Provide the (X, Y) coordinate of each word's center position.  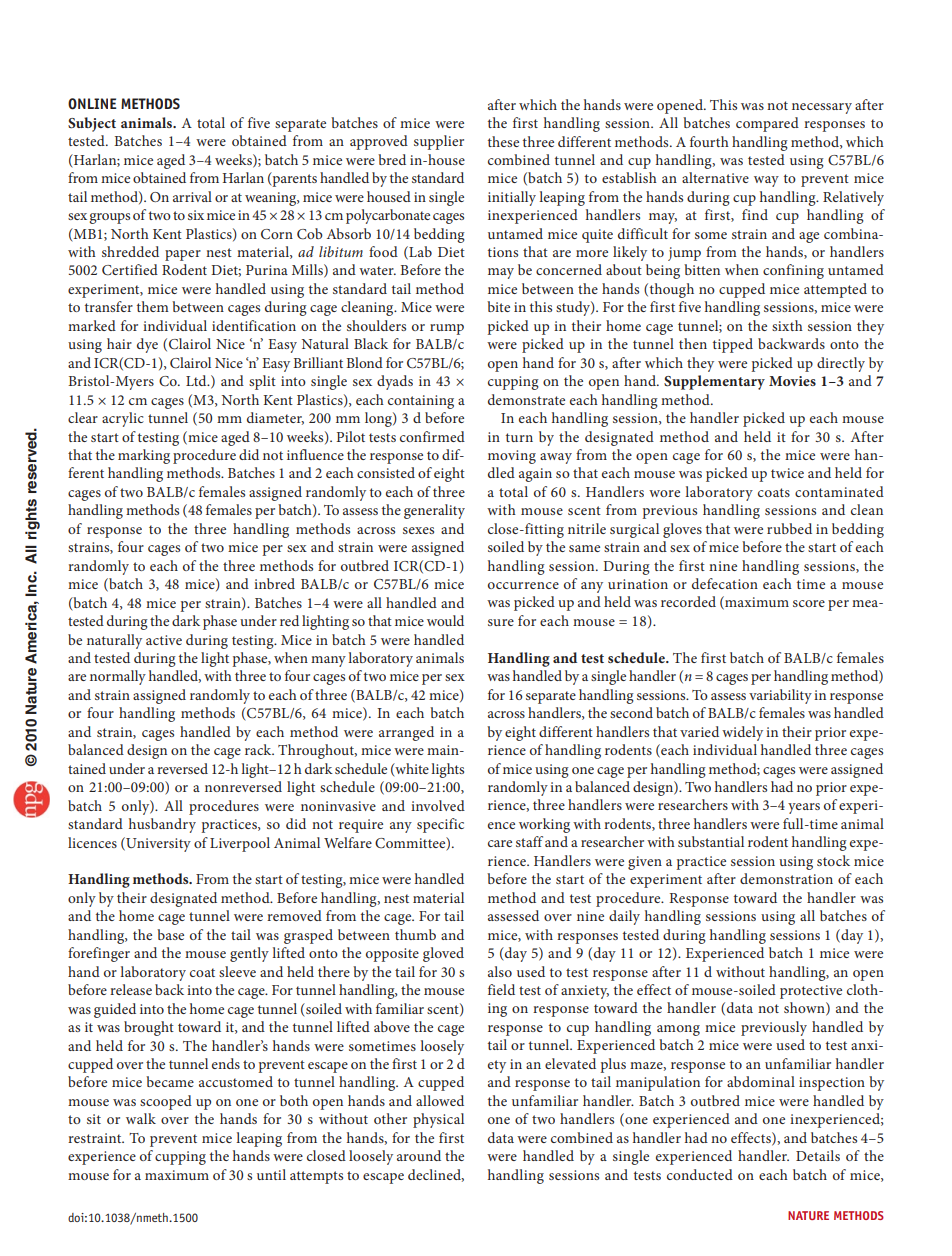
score (809, 603)
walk (141, 1118)
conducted (700, 1174)
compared (767, 124)
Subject (92, 124)
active (164, 640)
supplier (439, 142)
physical (438, 1120)
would (445, 620)
